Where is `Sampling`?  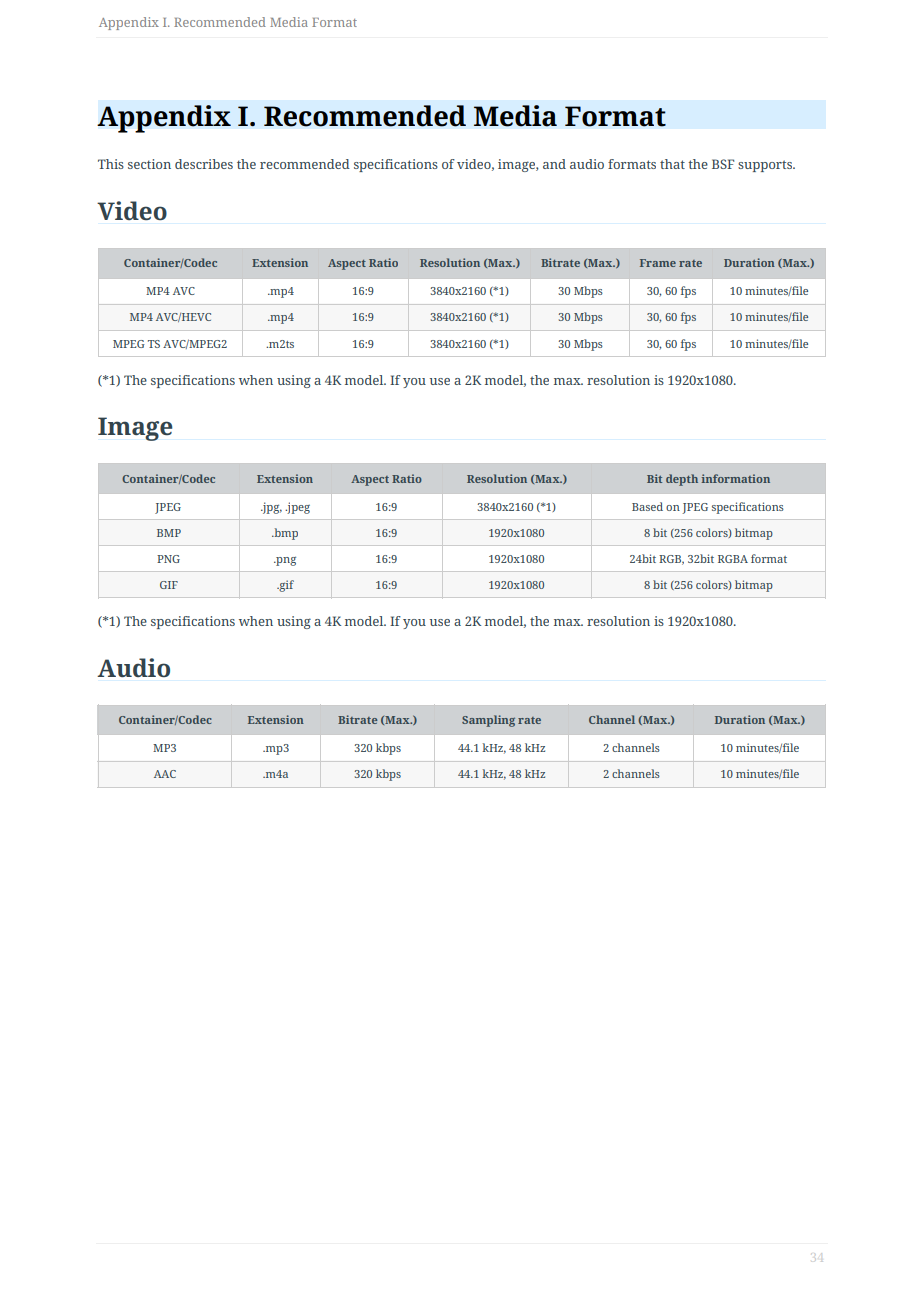 Sampling is located at coordinates (488, 721).
